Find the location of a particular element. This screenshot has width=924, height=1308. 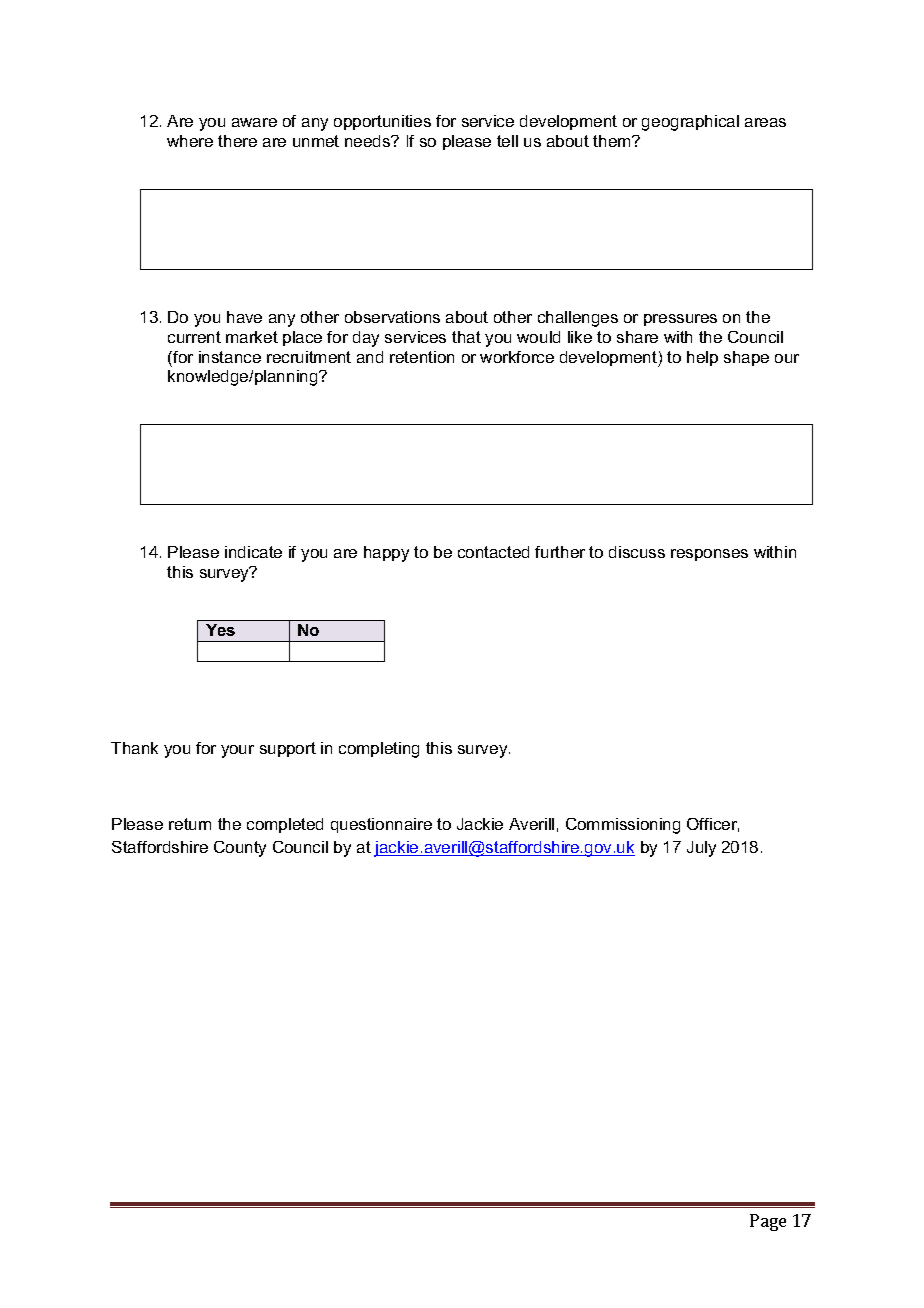

help is located at coordinates (702, 358).
